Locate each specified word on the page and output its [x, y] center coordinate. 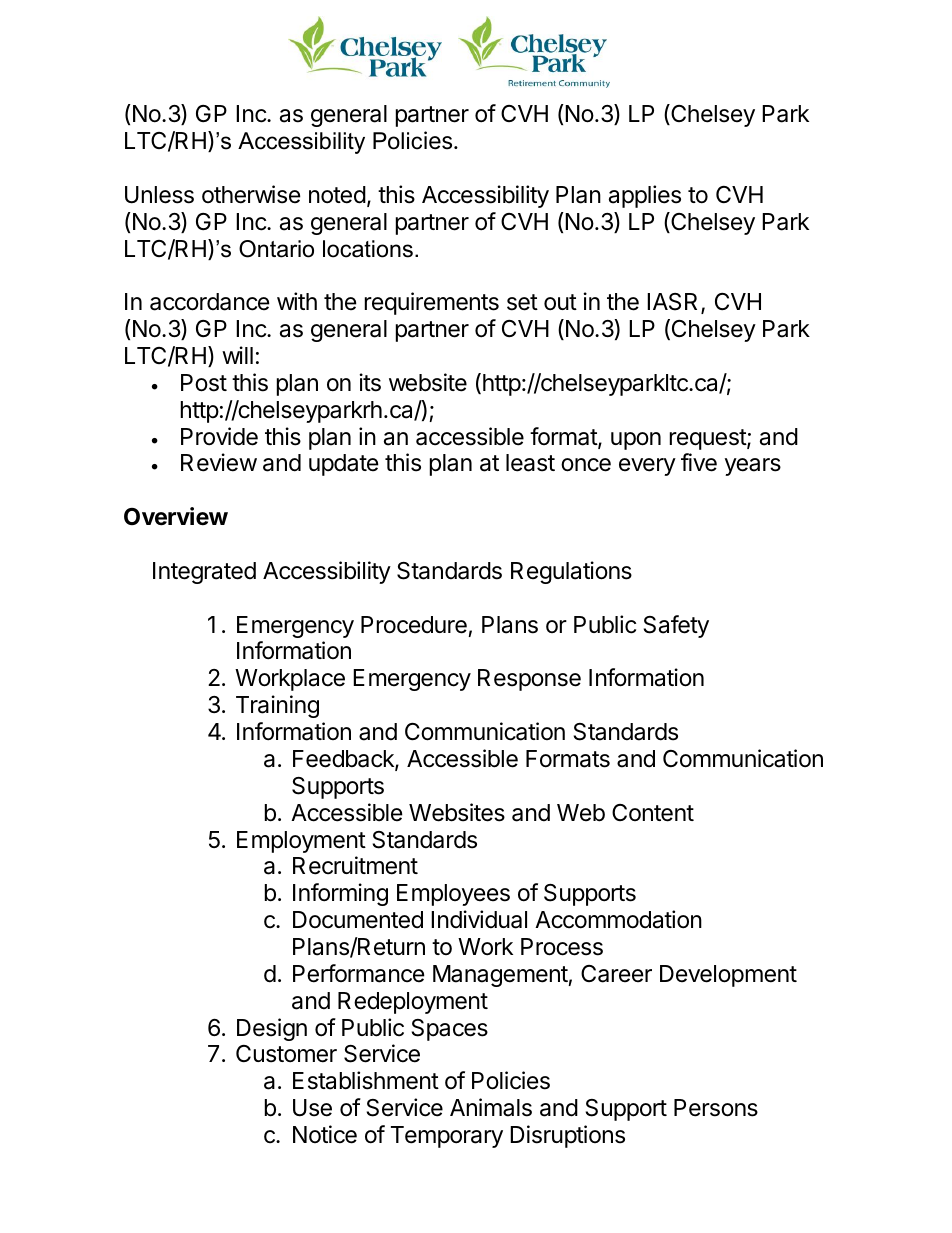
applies [645, 196]
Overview [176, 516]
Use [312, 1108]
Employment [301, 842]
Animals [491, 1107]
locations [368, 249]
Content [653, 813]
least [530, 463]
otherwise [251, 194]
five [699, 462]
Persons [716, 1108]
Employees [453, 895]
